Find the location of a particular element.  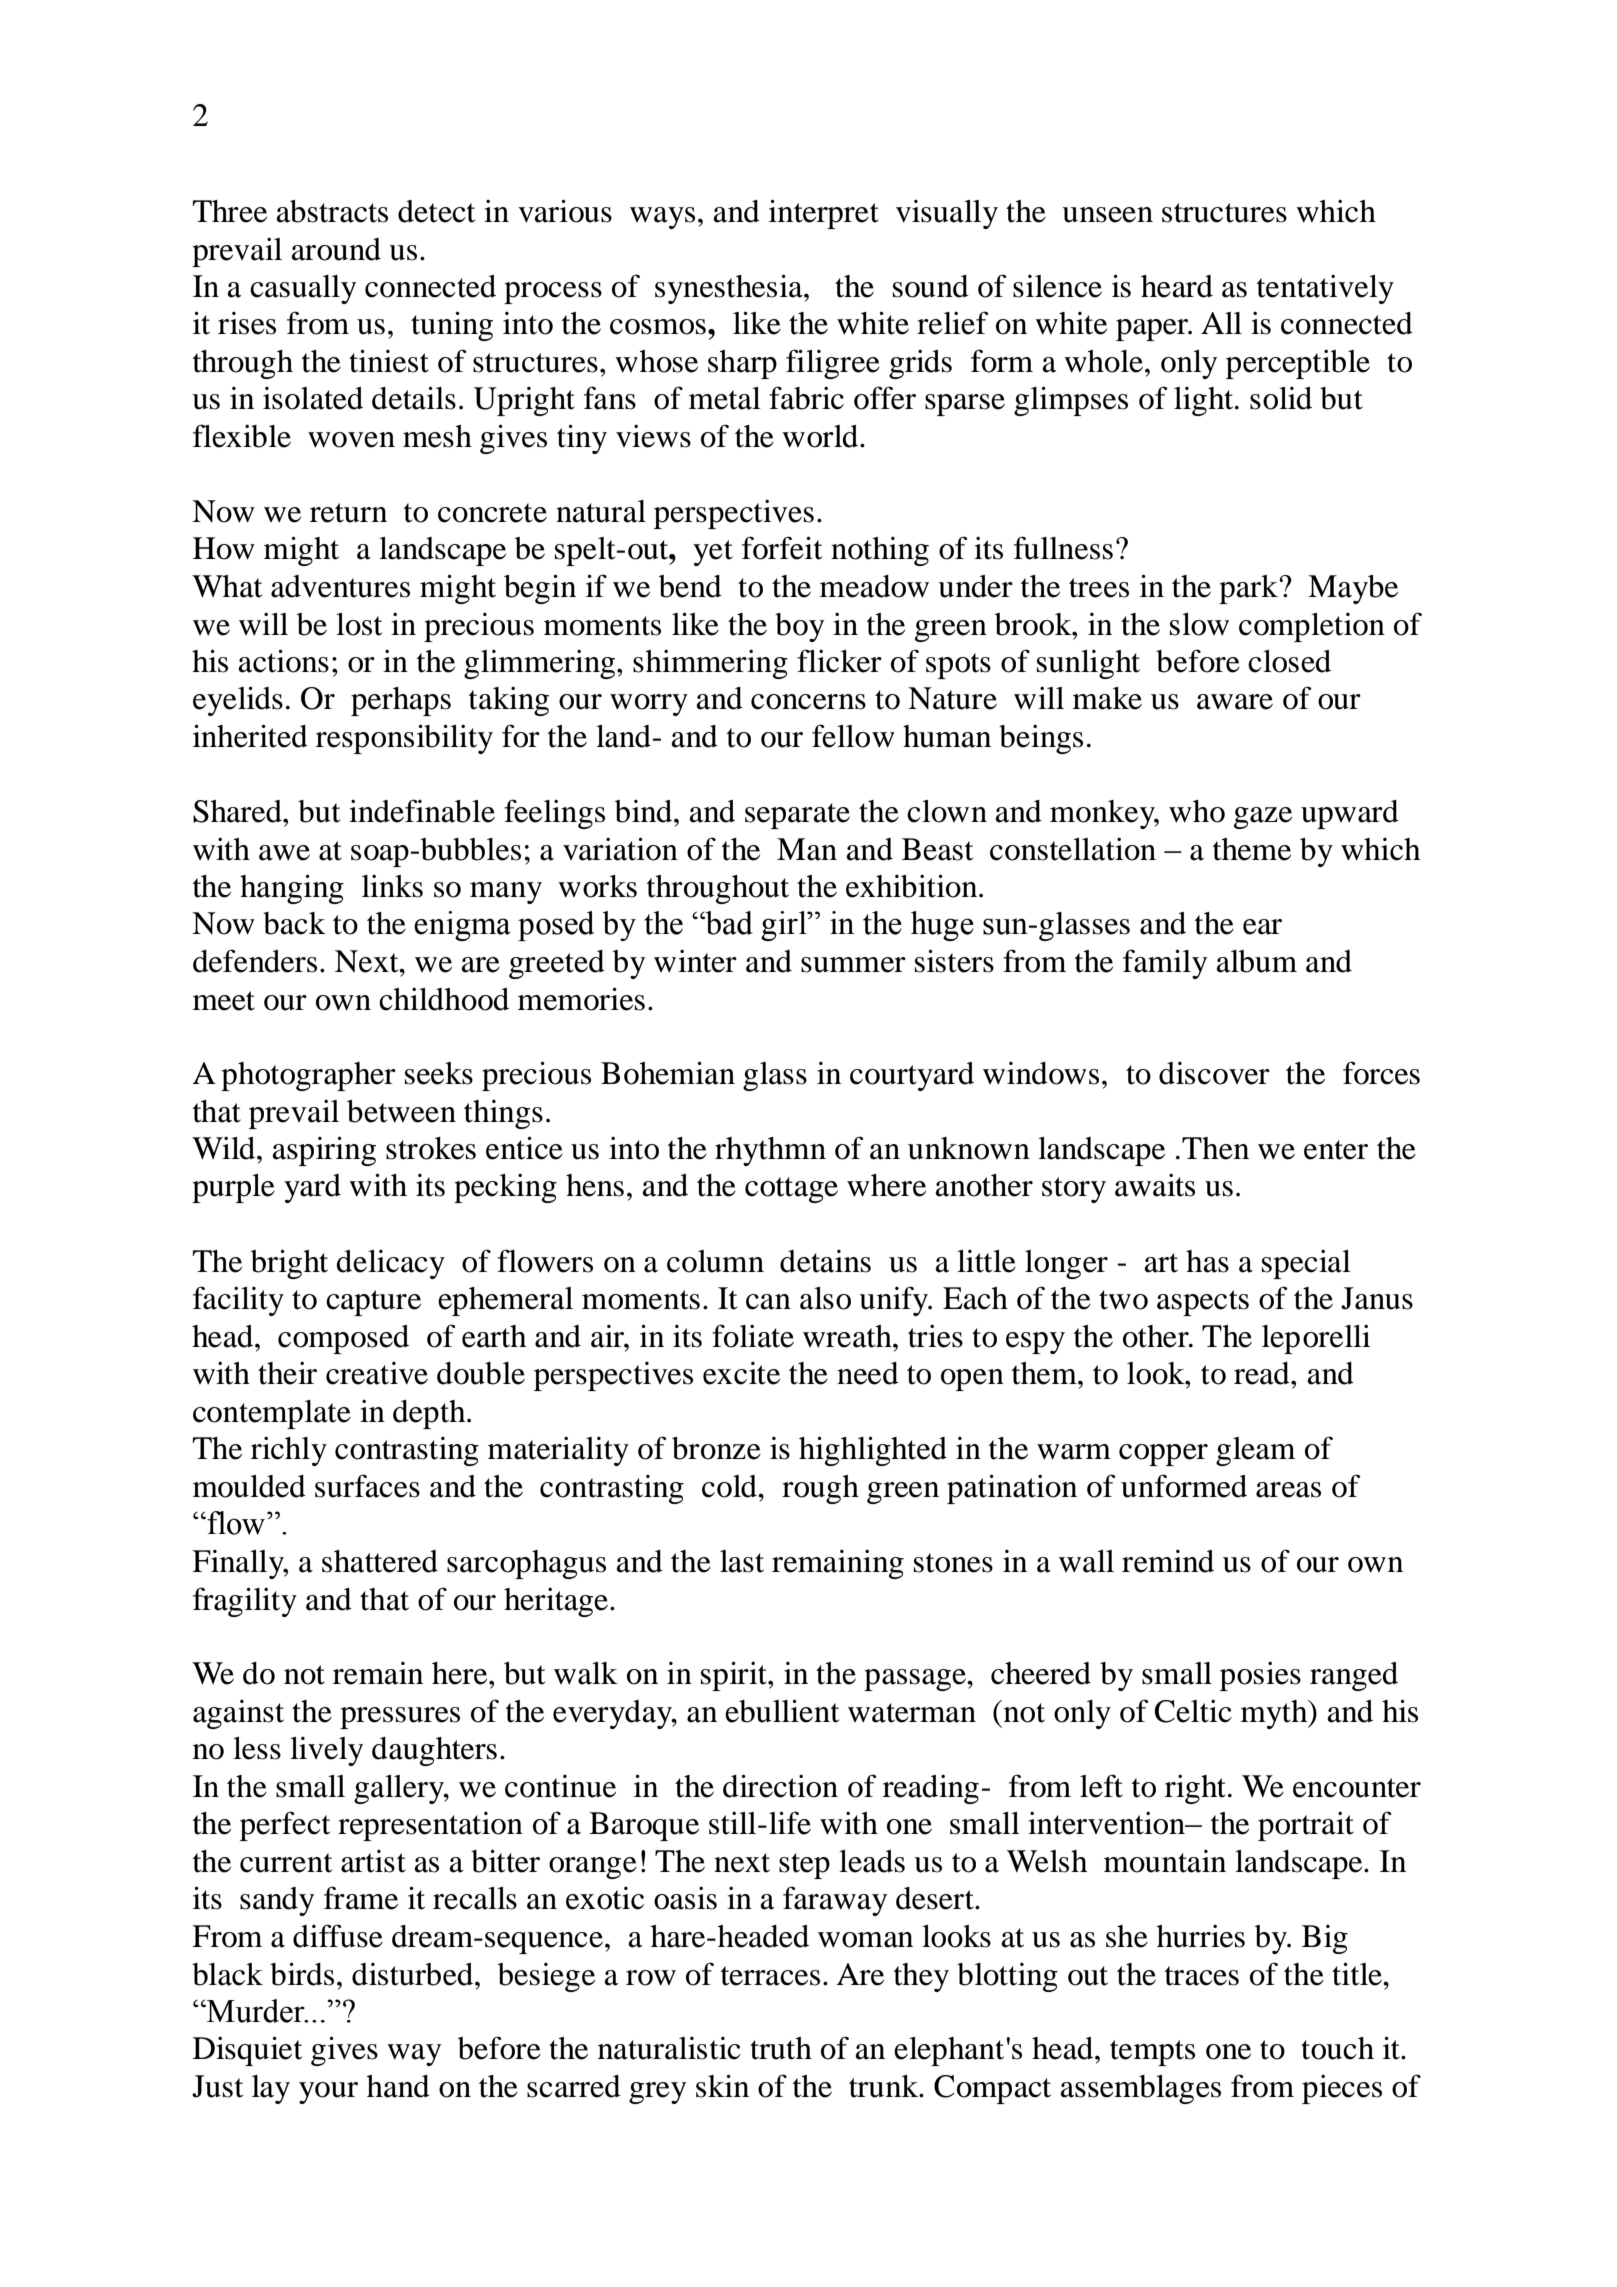

surfaces is located at coordinates (367, 1486).
